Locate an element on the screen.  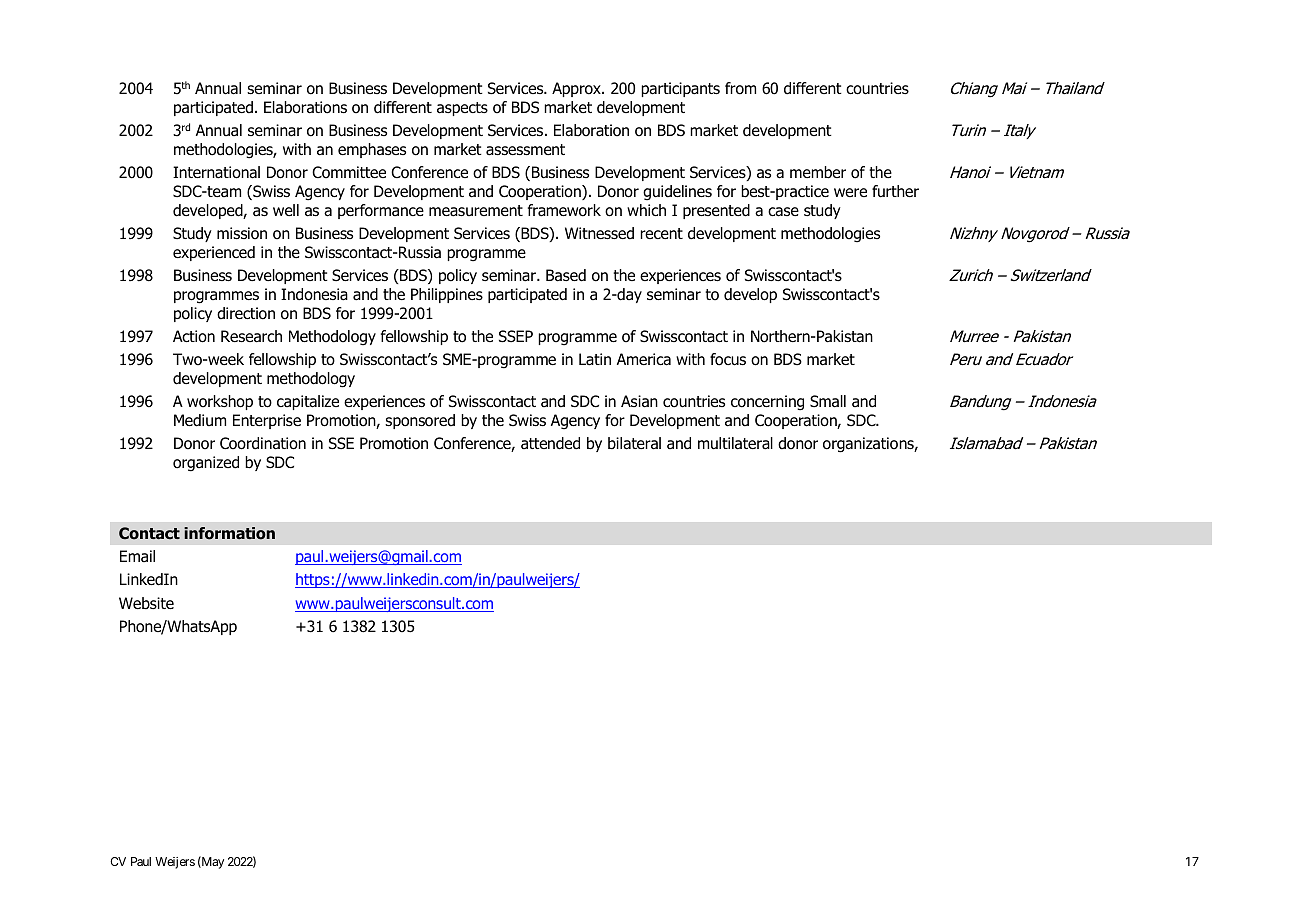
aspects is located at coordinates (462, 109).
